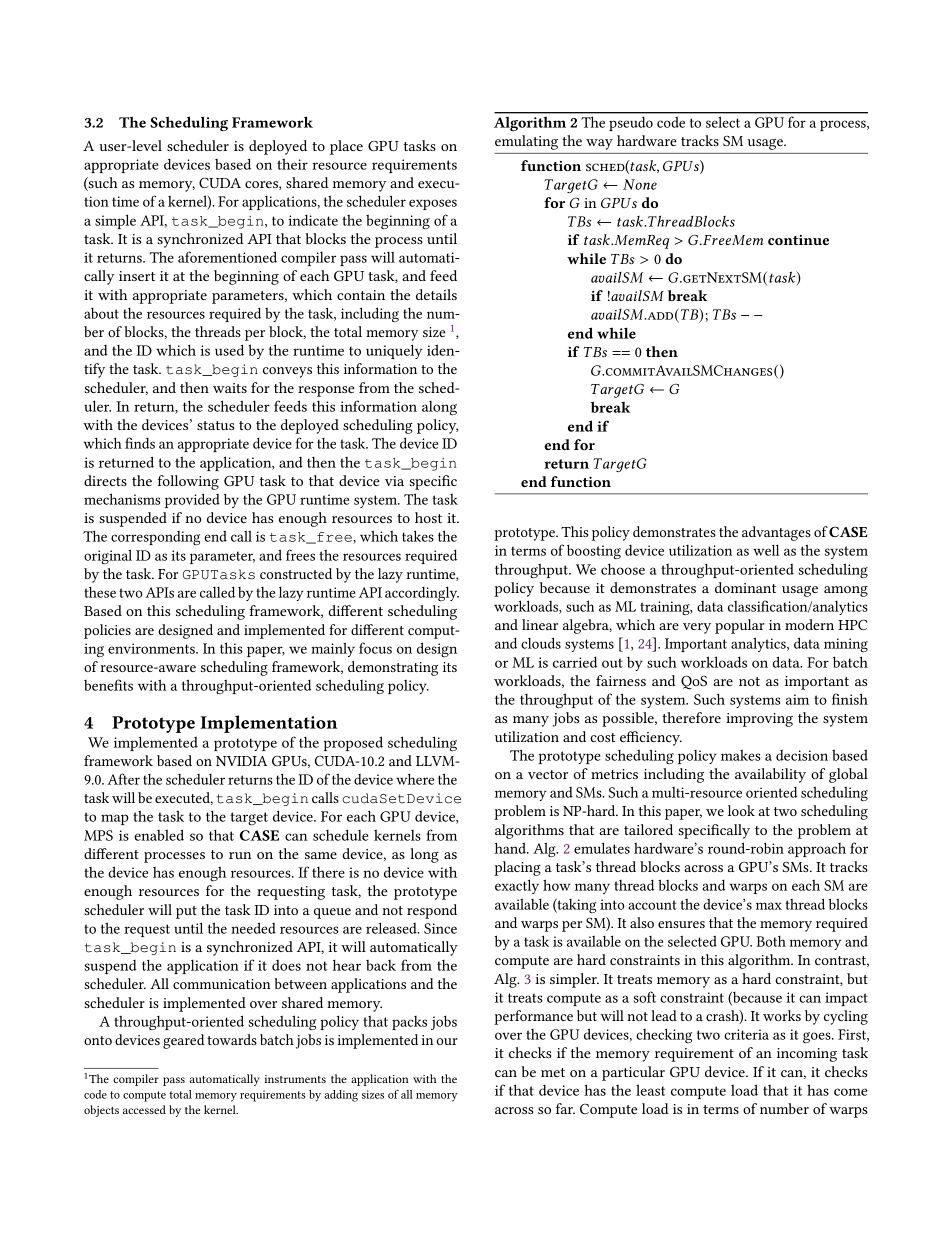 Image resolution: width=952 pixels, height=1233 pixels. Describe the element at coordinates (241, 761) in the document. I see `NVIDIA` at that location.
